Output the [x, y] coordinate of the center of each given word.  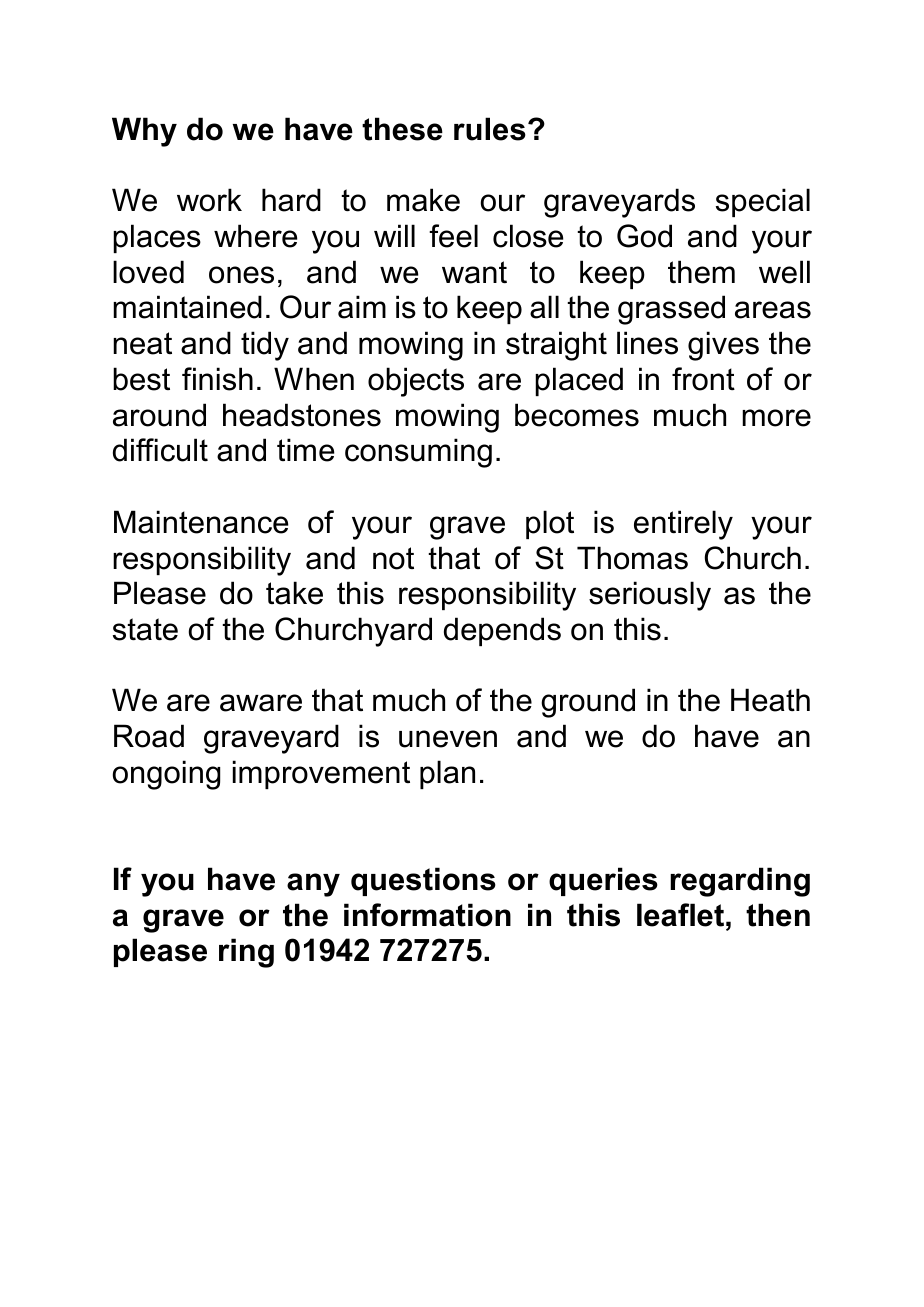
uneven [448, 739]
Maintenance [201, 522]
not [393, 558]
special [763, 202]
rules [490, 129]
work [209, 200]
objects [416, 382]
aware [261, 703]
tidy [265, 346]
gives [723, 346]
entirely [683, 525]
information [427, 915]
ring [246, 953]
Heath [770, 700]
